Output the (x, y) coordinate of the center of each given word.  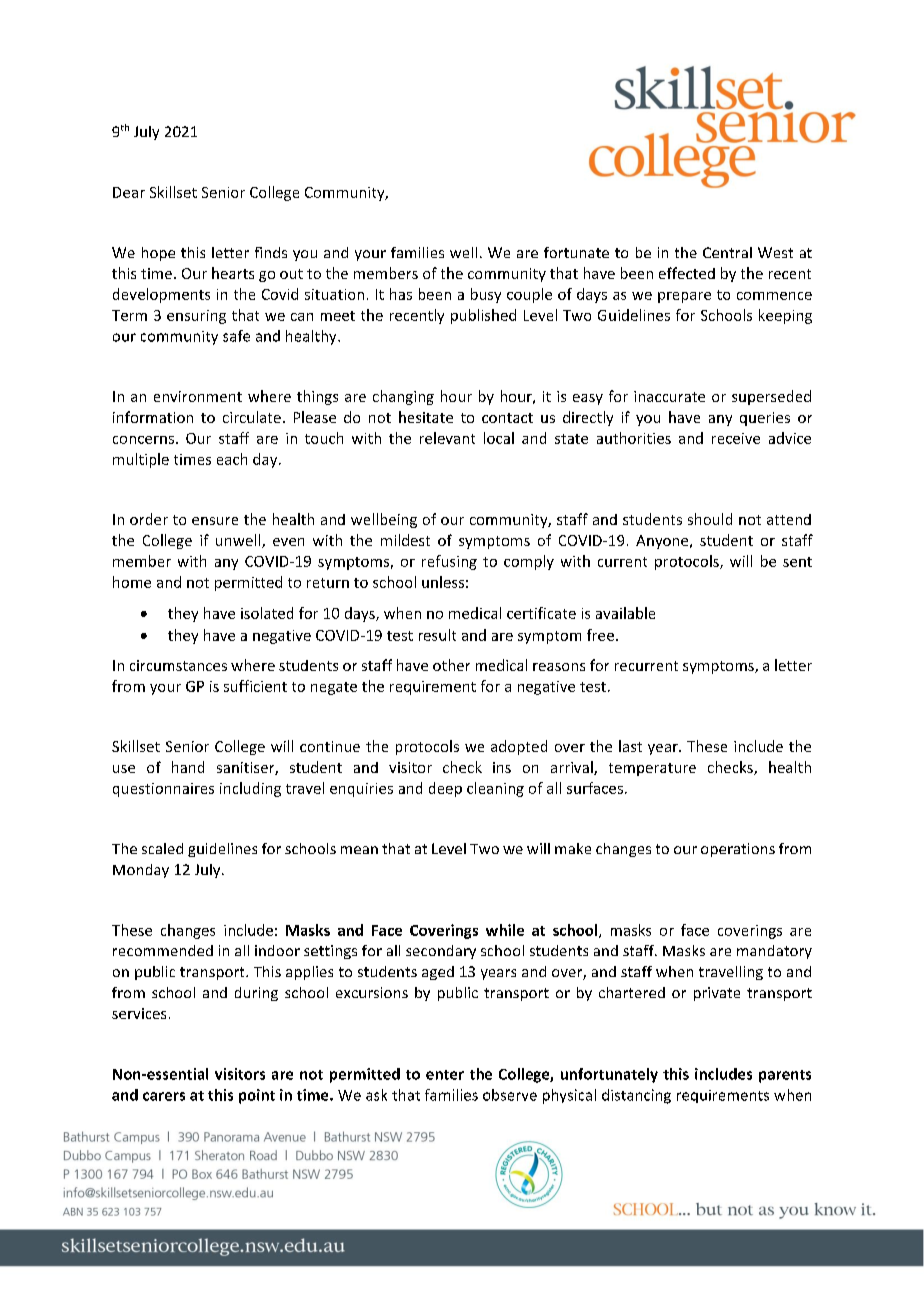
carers (164, 1096)
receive (736, 438)
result (437, 635)
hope (158, 254)
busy (486, 295)
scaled (162, 848)
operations (738, 850)
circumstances (178, 665)
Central (727, 252)
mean (359, 850)
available (625, 613)
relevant (447, 438)
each (232, 459)
